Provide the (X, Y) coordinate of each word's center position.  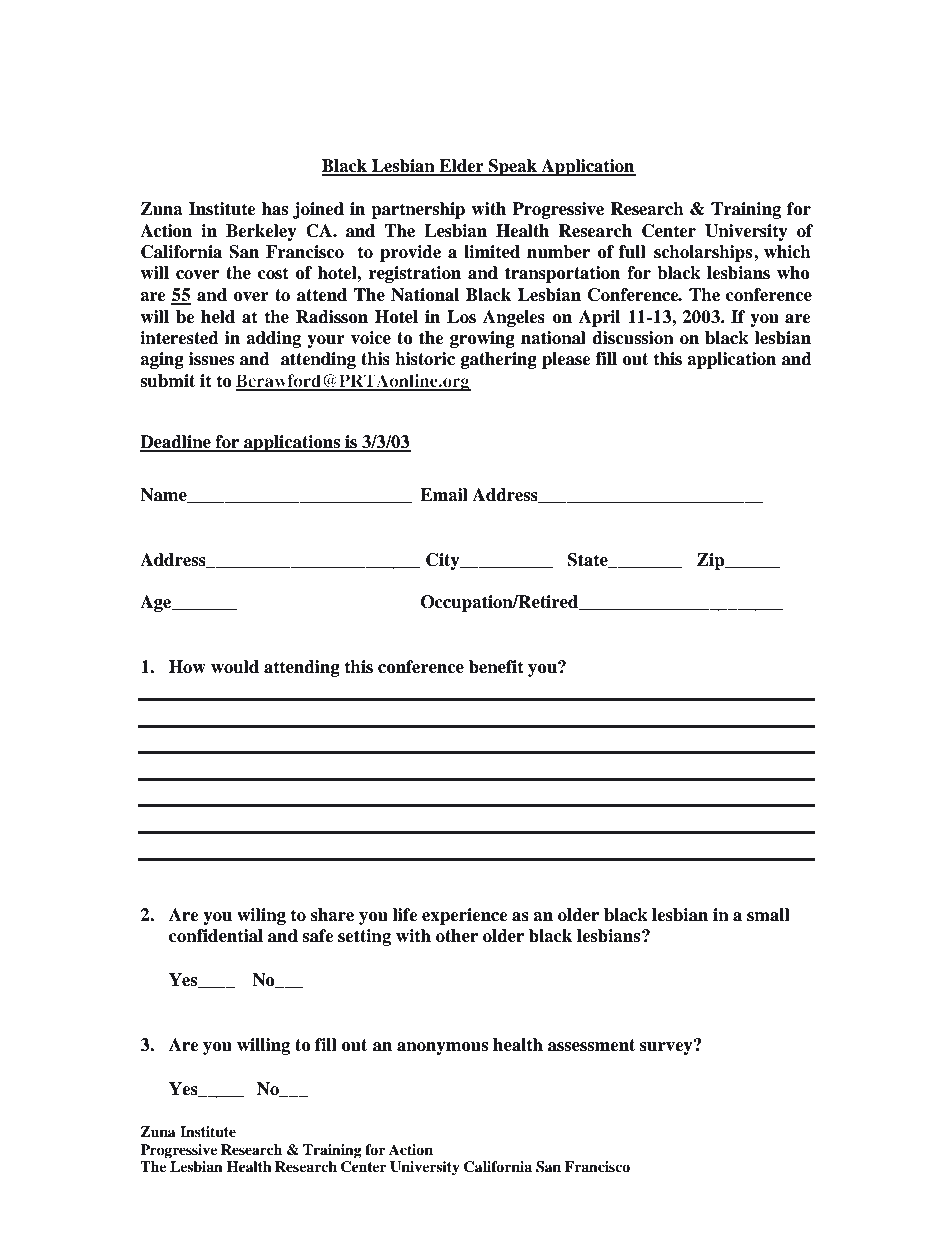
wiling (261, 916)
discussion (633, 338)
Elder (461, 167)
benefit (496, 667)
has (275, 209)
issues (211, 359)
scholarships (704, 253)
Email (444, 495)
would (235, 667)
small (768, 915)
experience (465, 916)
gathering (499, 360)
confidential (216, 936)
